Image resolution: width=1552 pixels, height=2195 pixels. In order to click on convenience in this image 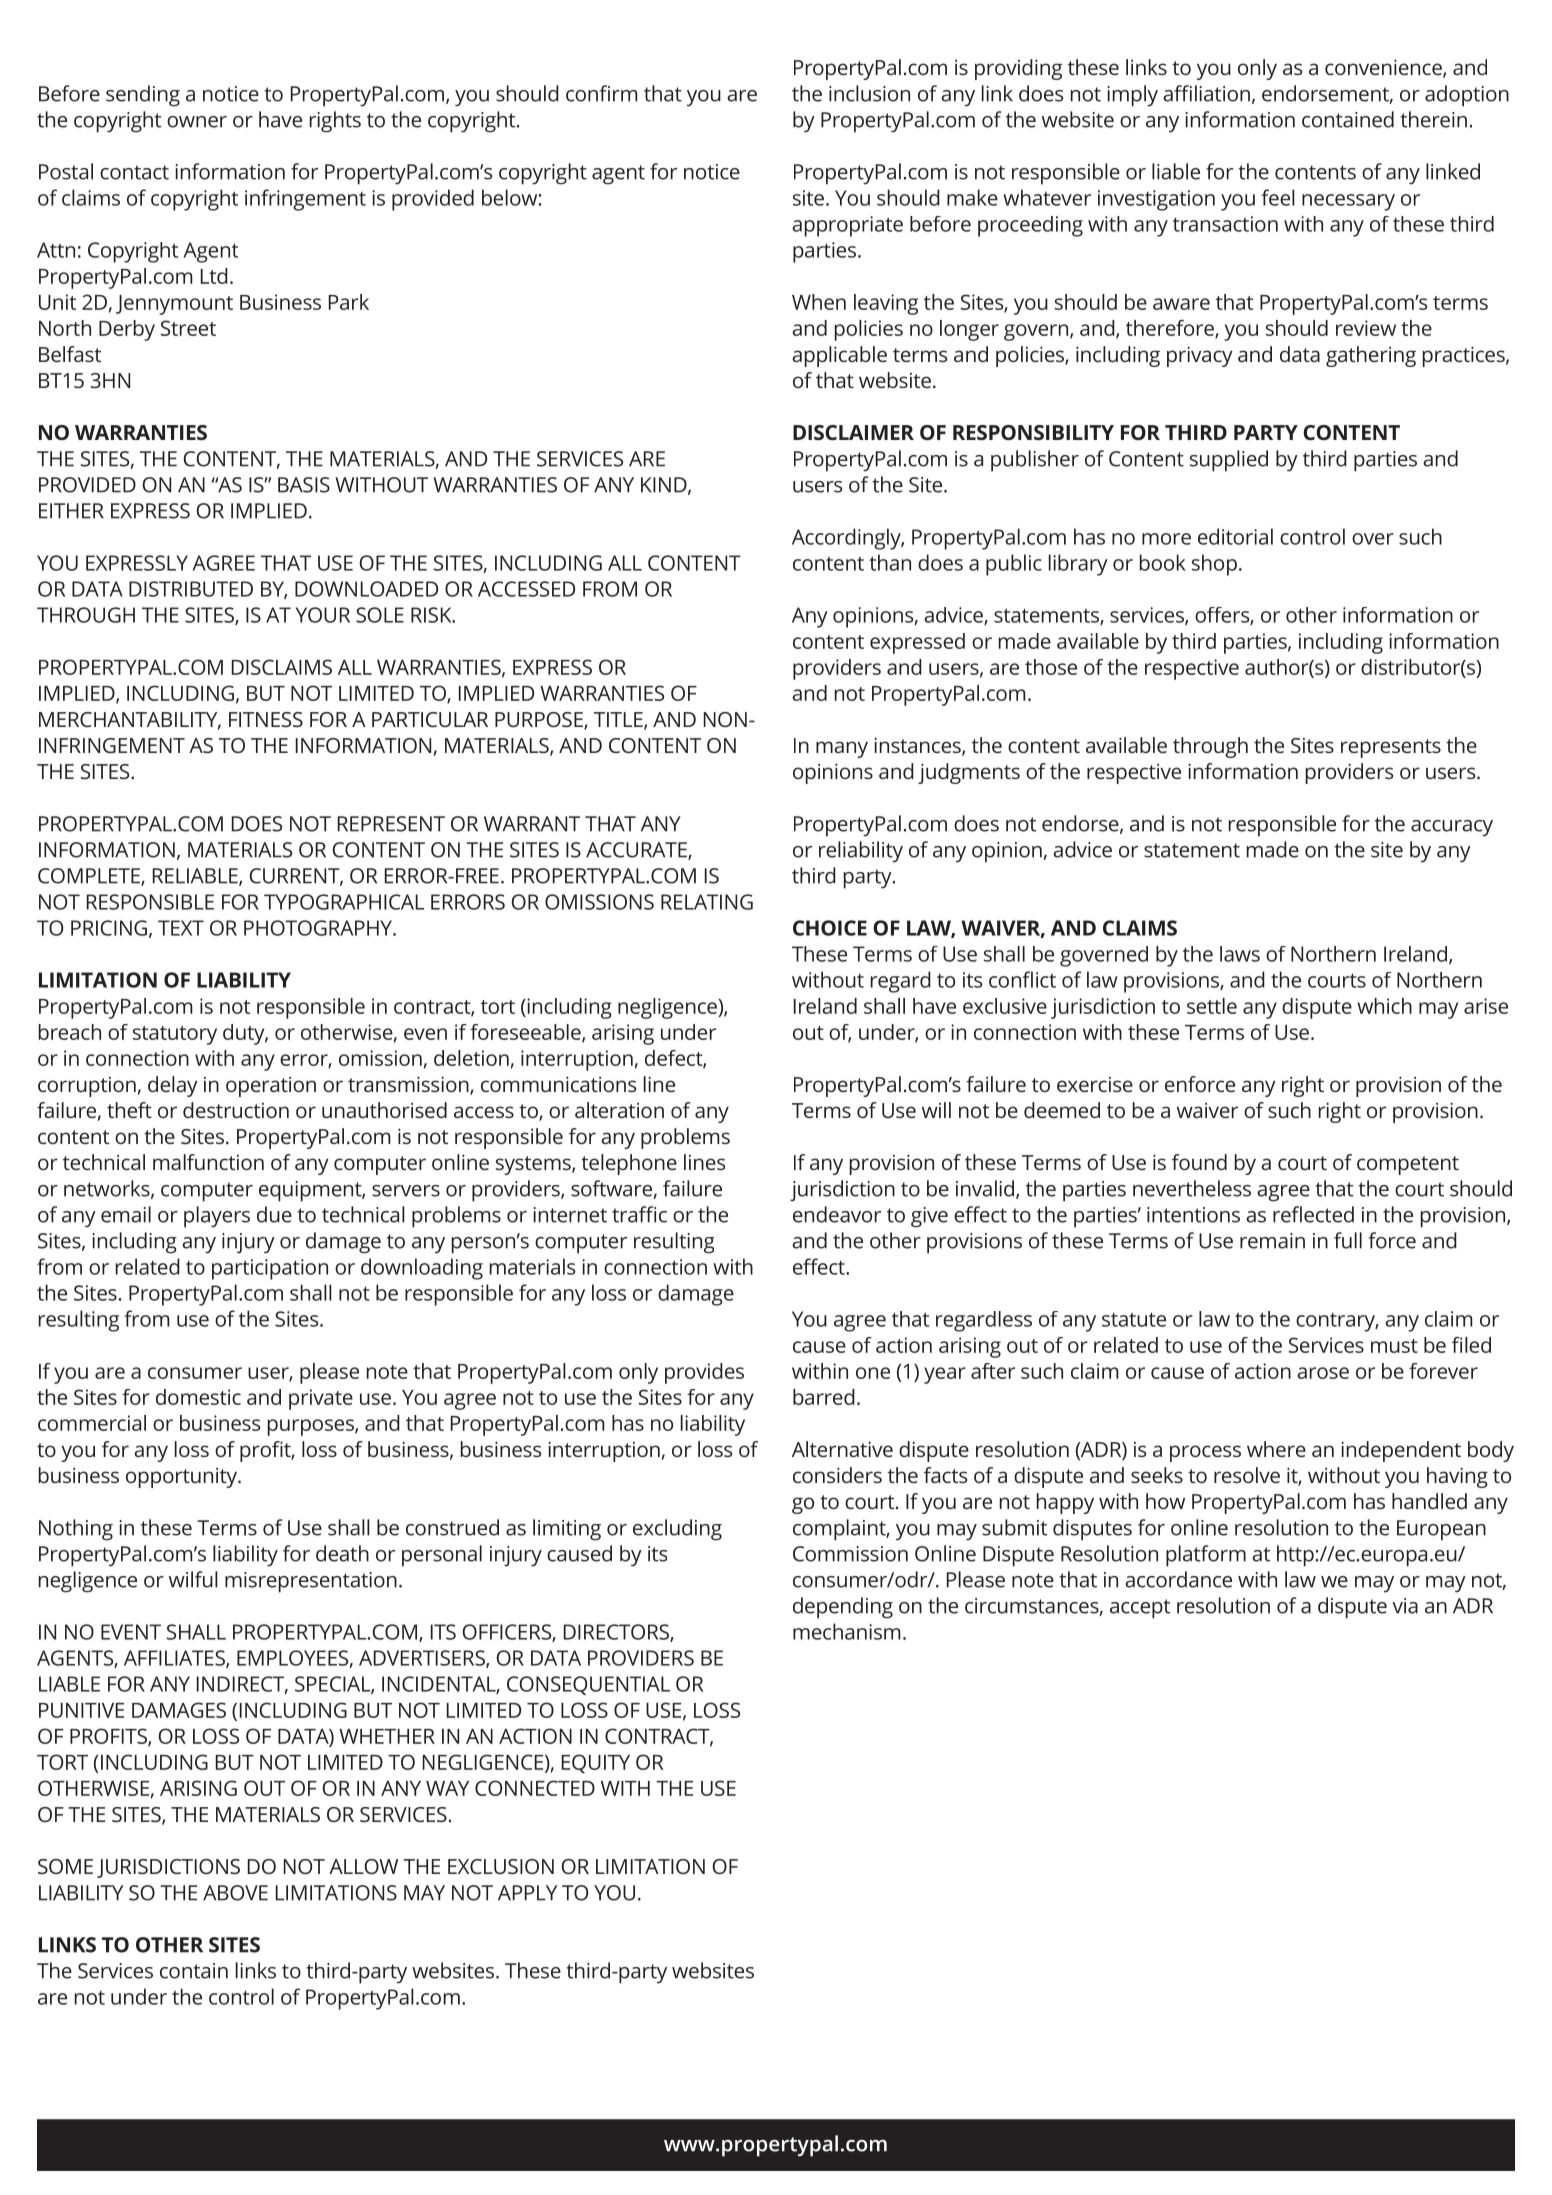, I will do `click(1384, 68)`.
